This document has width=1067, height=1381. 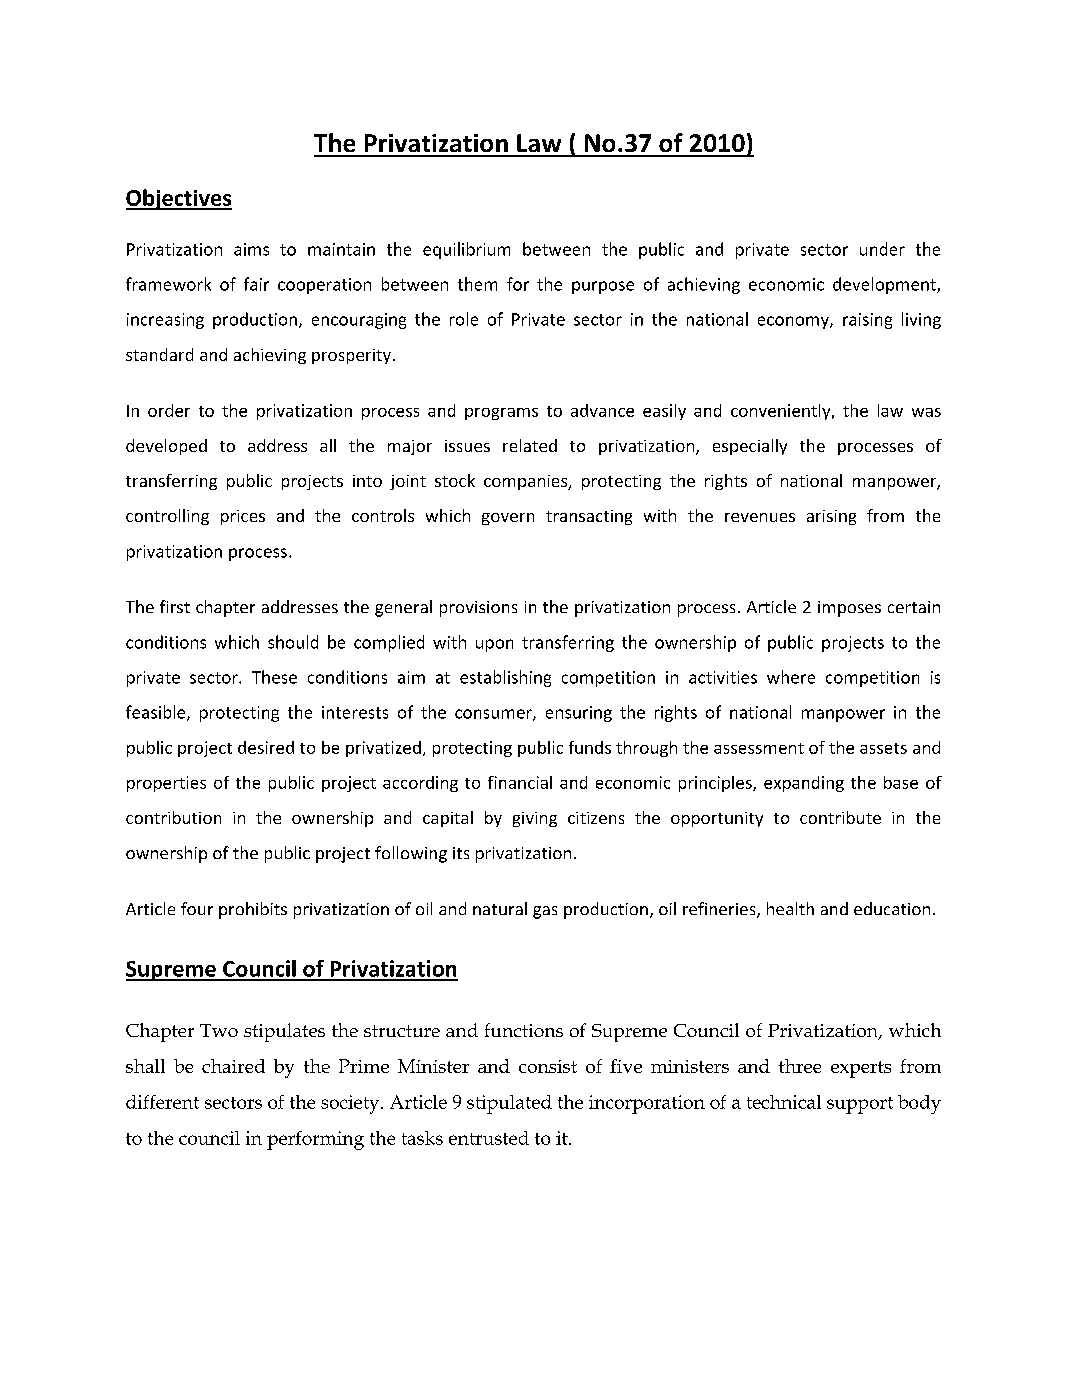 I want to click on under, so click(x=882, y=249).
